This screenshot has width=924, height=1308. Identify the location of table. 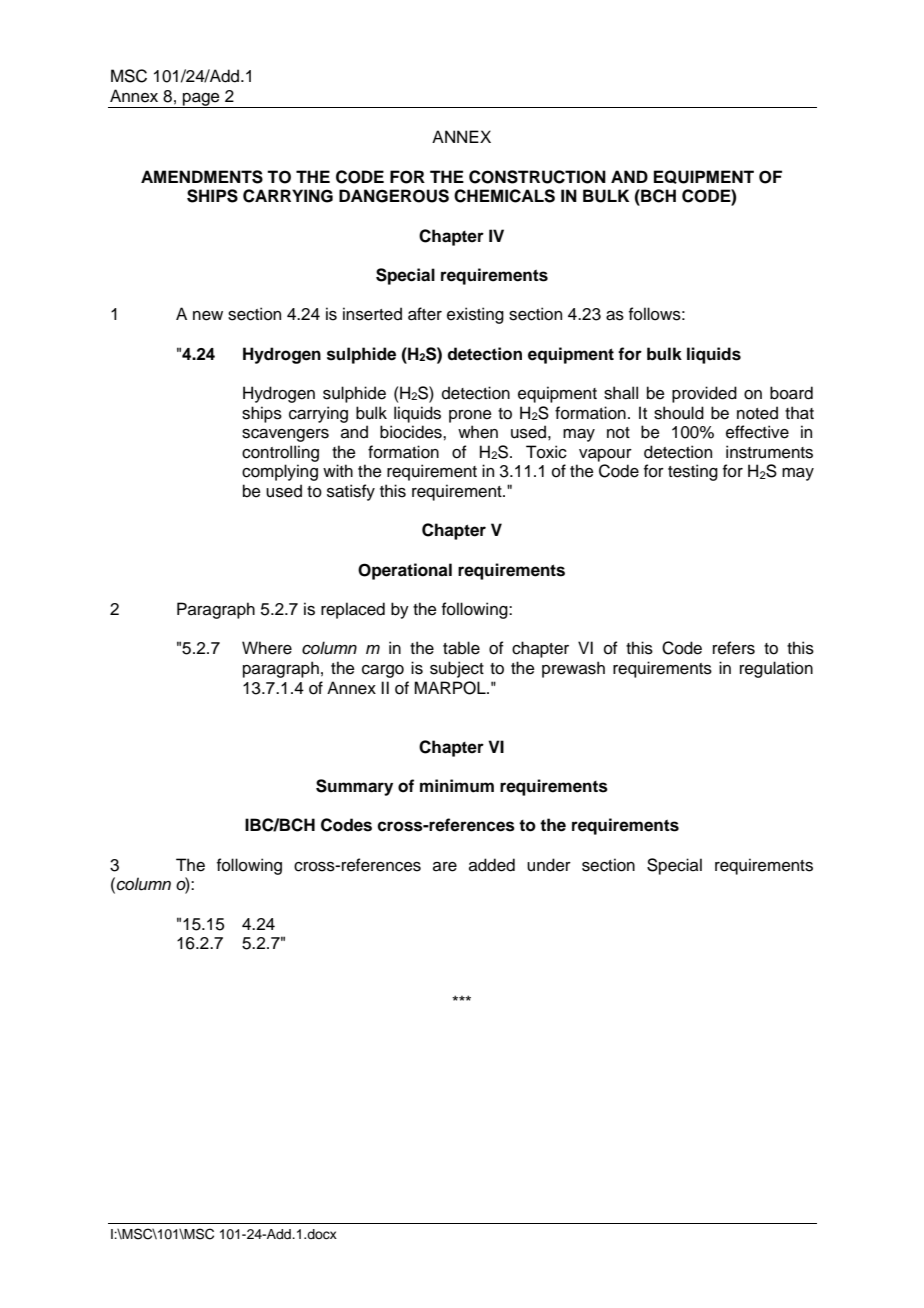
(461, 648).
